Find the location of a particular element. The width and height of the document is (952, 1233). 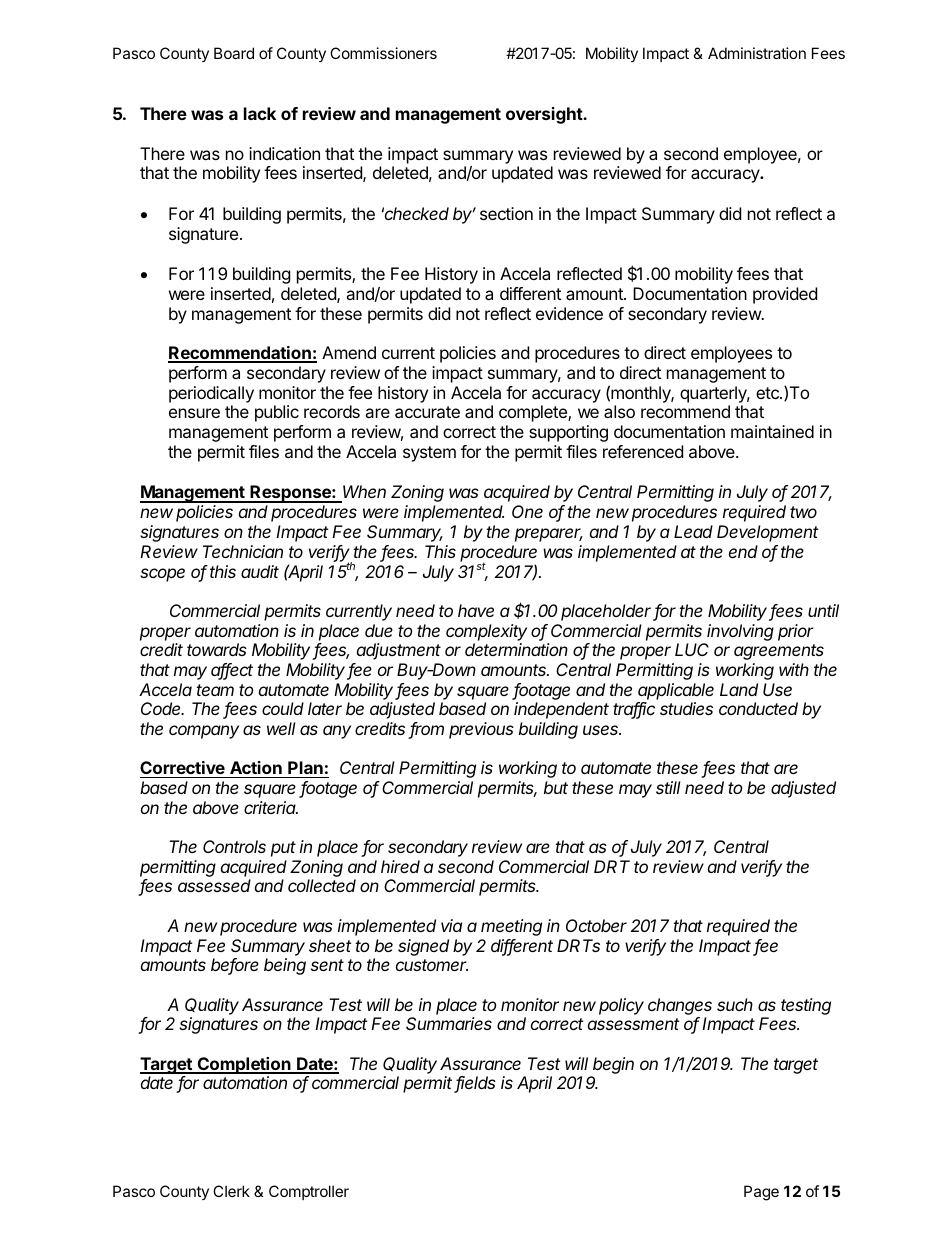

Clerk is located at coordinates (231, 1191).
